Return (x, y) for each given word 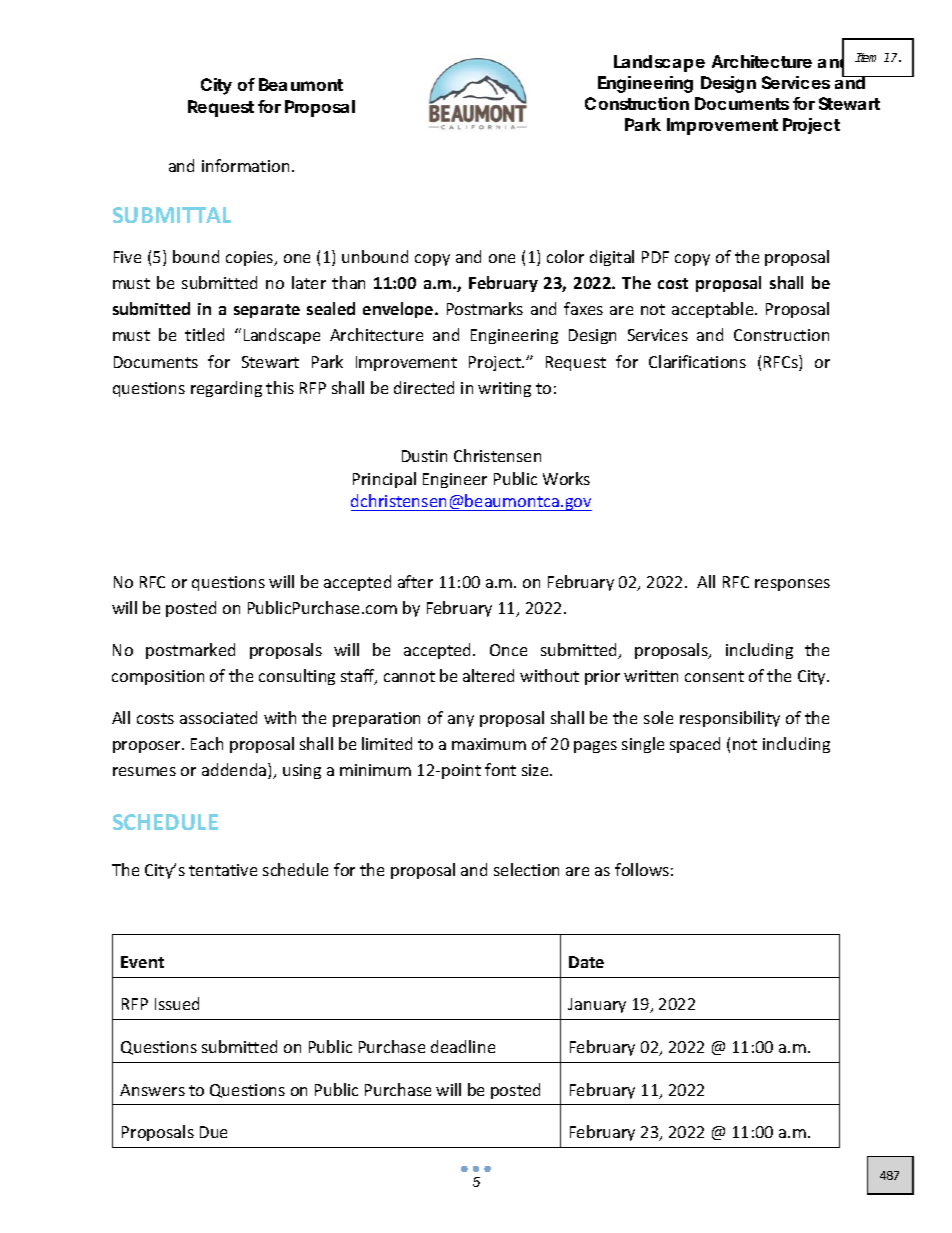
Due (213, 1132)
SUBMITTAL (172, 215)
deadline (463, 1046)
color (565, 256)
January (597, 1005)
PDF (655, 257)
